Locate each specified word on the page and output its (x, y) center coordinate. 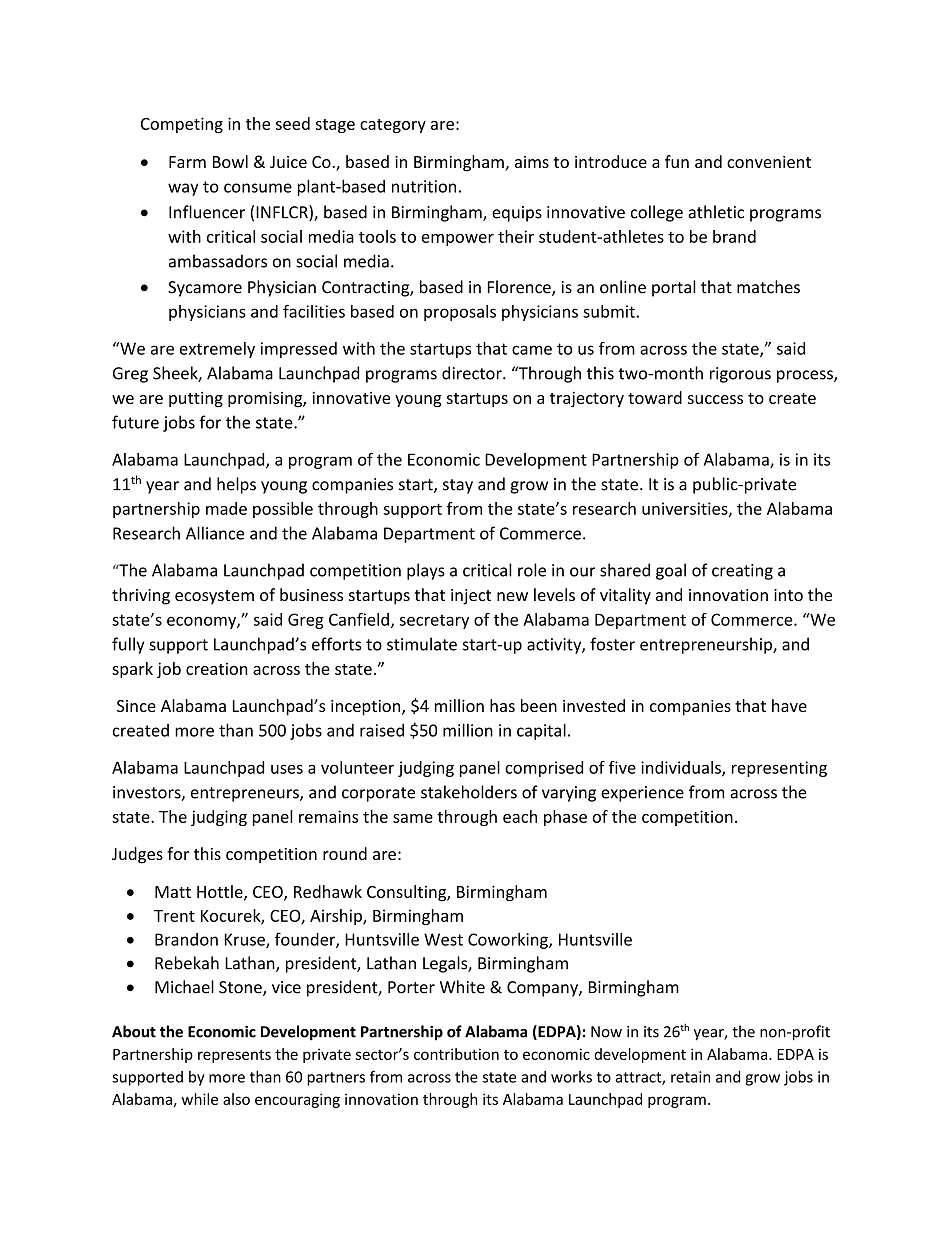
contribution (456, 1054)
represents (234, 1056)
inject (471, 597)
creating (742, 572)
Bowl (230, 161)
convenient (769, 162)
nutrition (424, 186)
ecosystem (214, 597)
